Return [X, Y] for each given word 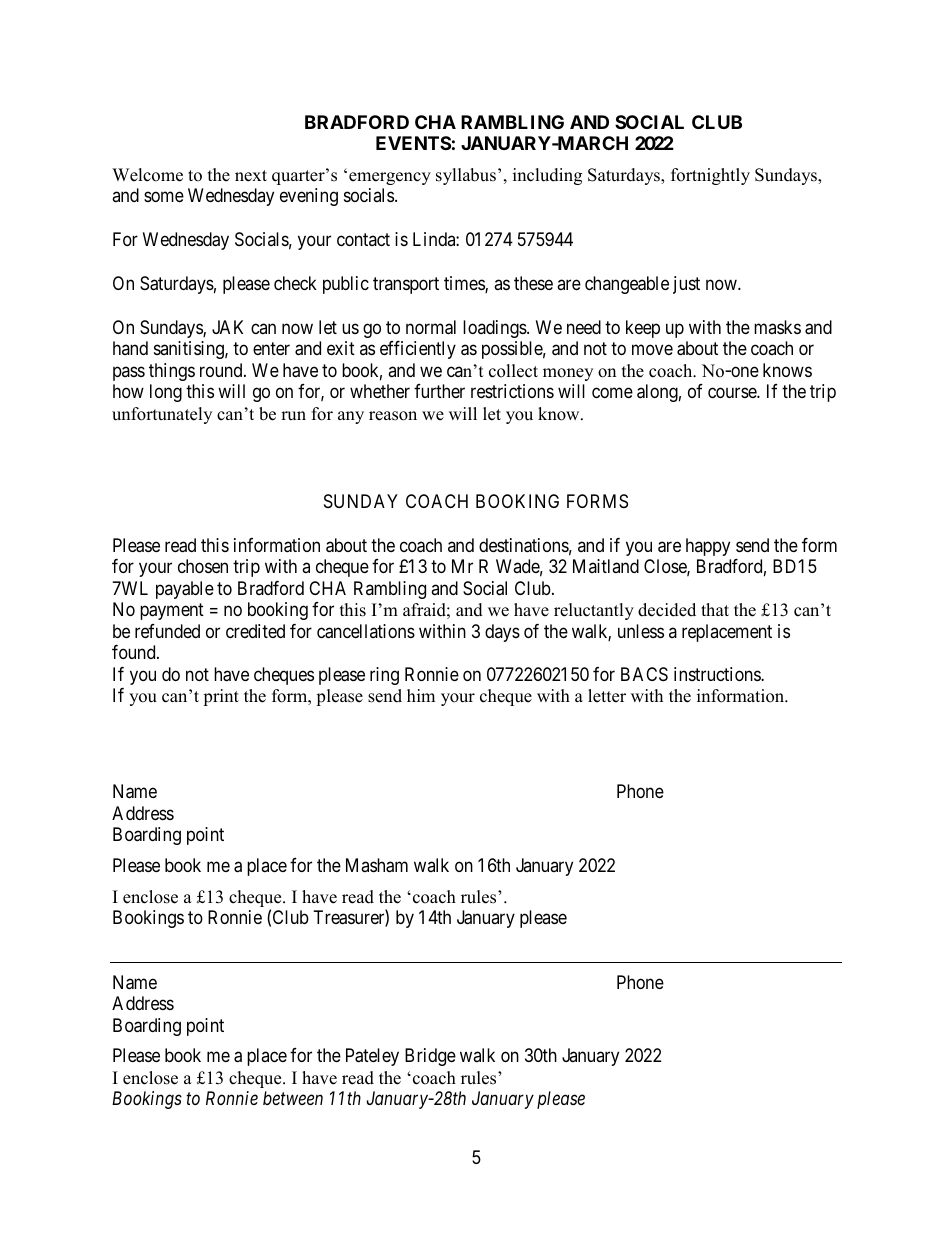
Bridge [430, 1057]
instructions [718, 674]
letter [607, 696]
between [293, 1098]
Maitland [606, 566]
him [421, 695]
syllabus [466, 176]
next [251, 176]
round [222, 370]
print [221, 697]
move [652, 350]
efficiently [418, 350]
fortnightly [710, 176]
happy [708, 547]
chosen [203, 566]
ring [384, 676]
